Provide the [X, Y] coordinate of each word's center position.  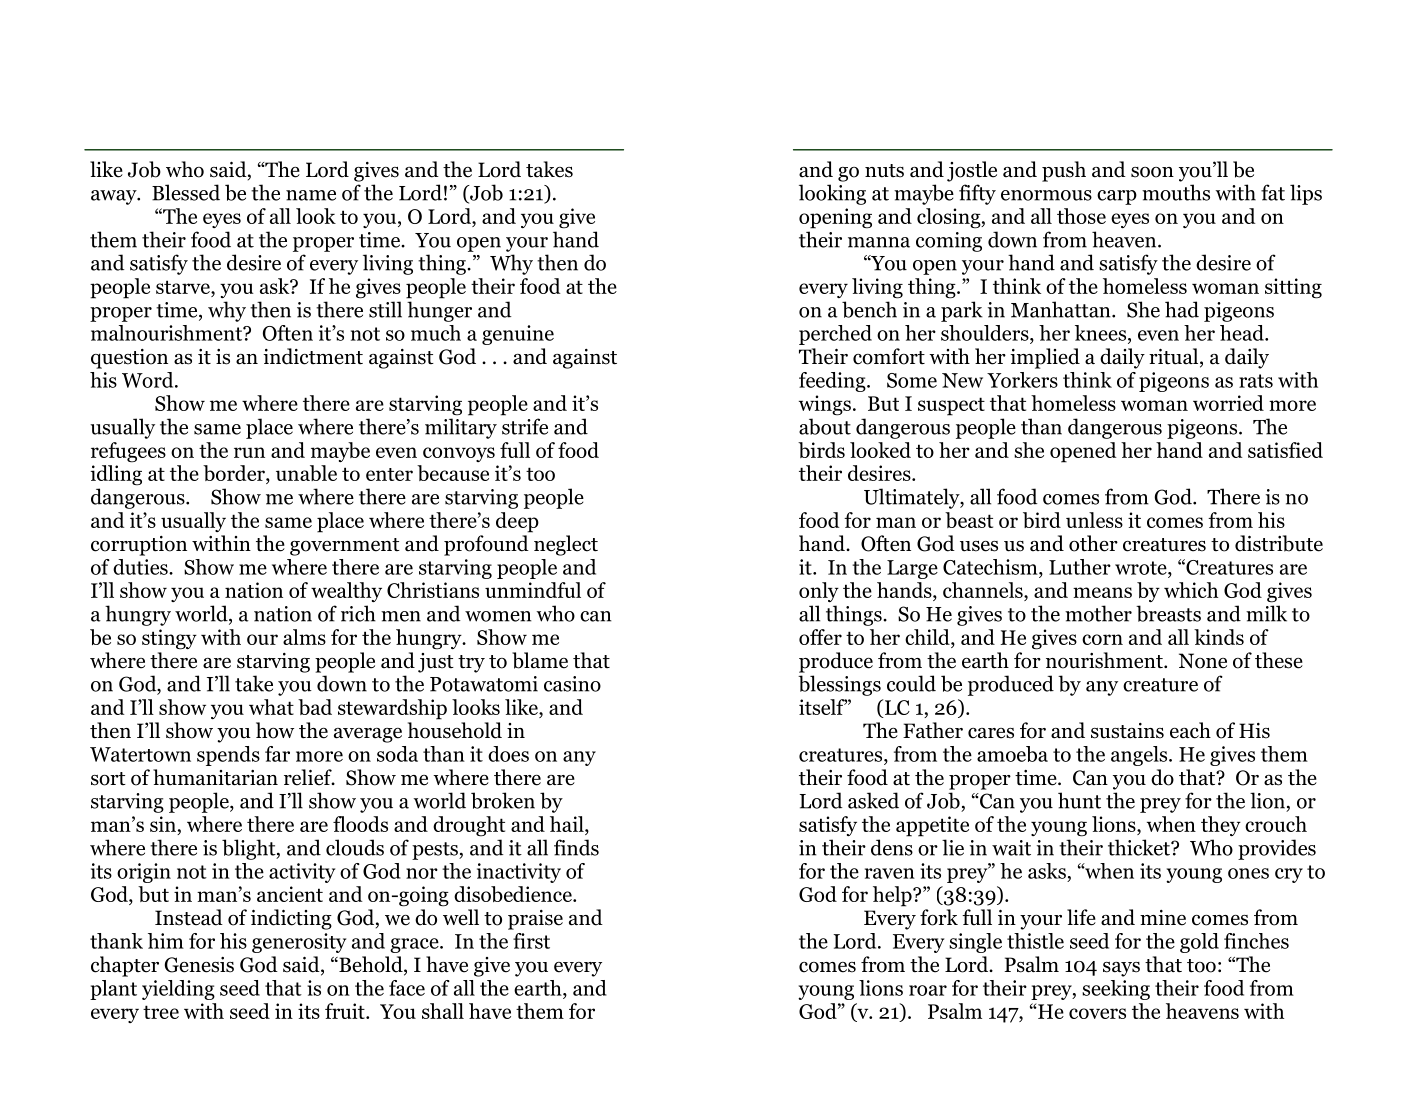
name [311, 195]
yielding [178, 990]
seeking [1116, 990]
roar [928, 990]
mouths [1176, 192]
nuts [884, 171]
